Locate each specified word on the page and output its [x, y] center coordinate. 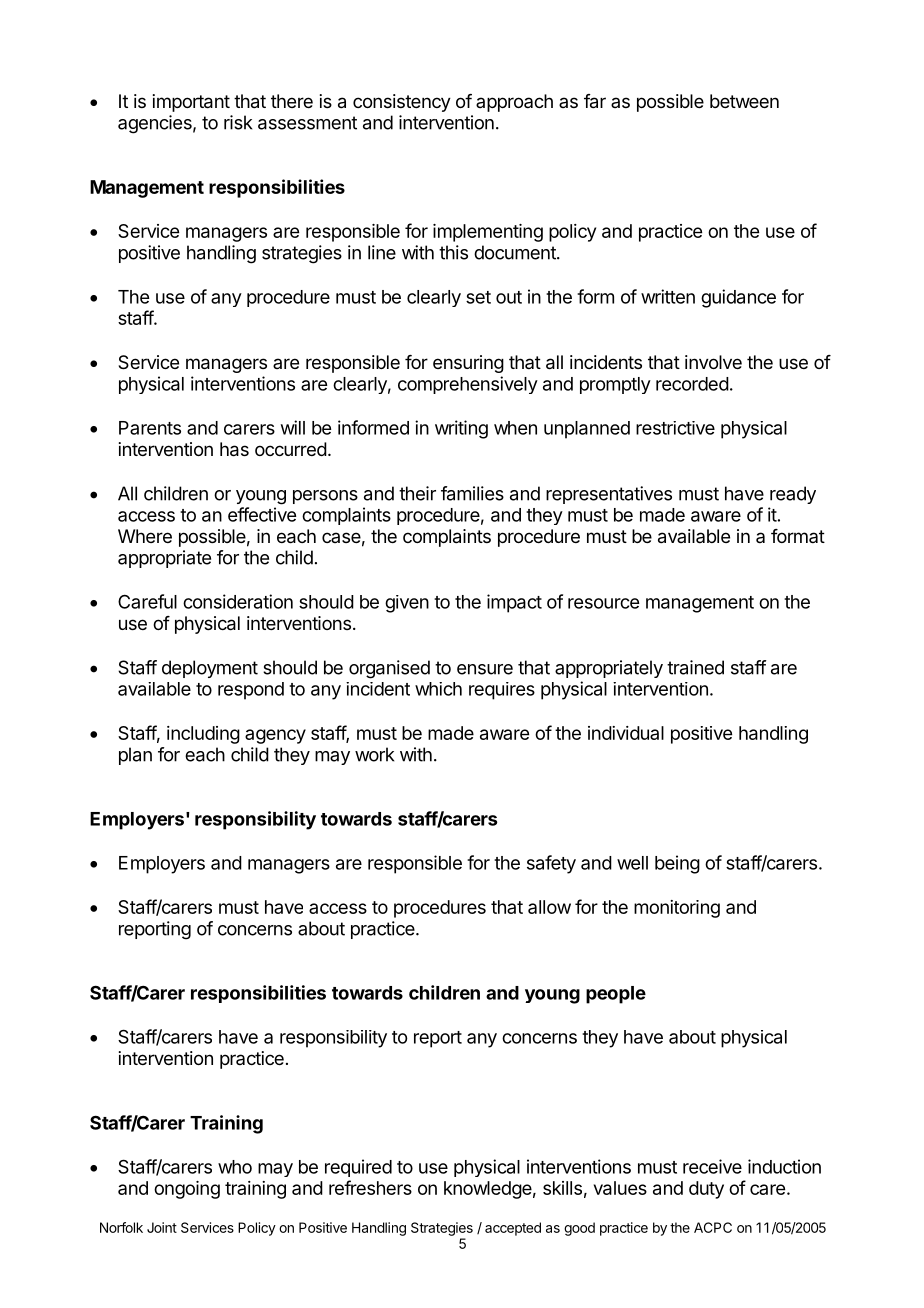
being [677, 864]
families [472, 493]
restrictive [675, 428]
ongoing [187, 1190]
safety [551, 864]
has [234, 449]
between [744, 101]
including [203, 735]
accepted [513, 1229]
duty [706, 1190]
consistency [402, 103]
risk [238, 122]
